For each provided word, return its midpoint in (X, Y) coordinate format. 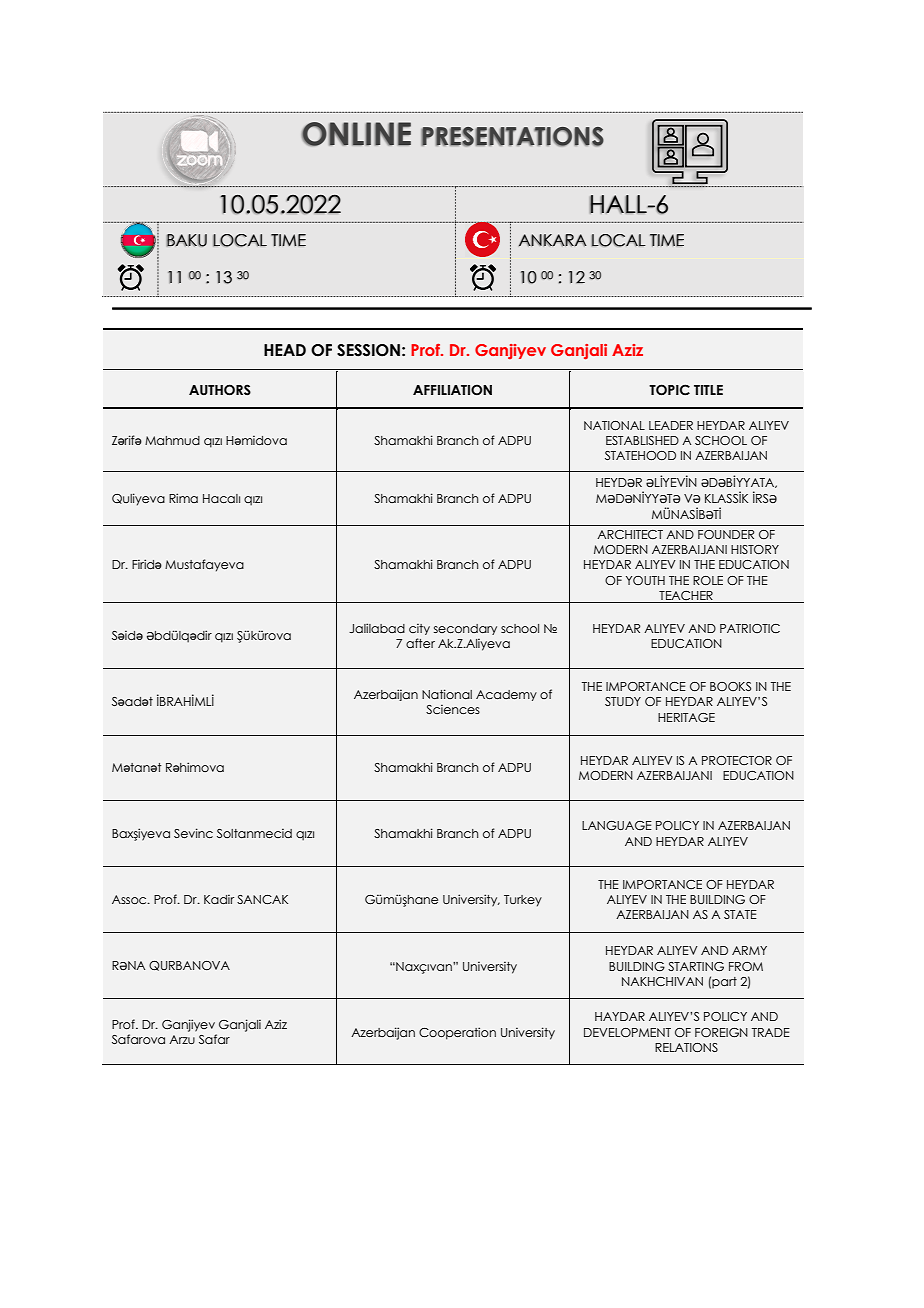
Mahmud (172, 440)
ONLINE (356, 134)
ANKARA (553, 240)
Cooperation (457, 1033)
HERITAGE (686, 717)
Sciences (453, 709)
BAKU (186, 240)
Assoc (130, 899)
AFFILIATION (452, 390)
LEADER (671, 425)
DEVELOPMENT (627, 1032)
